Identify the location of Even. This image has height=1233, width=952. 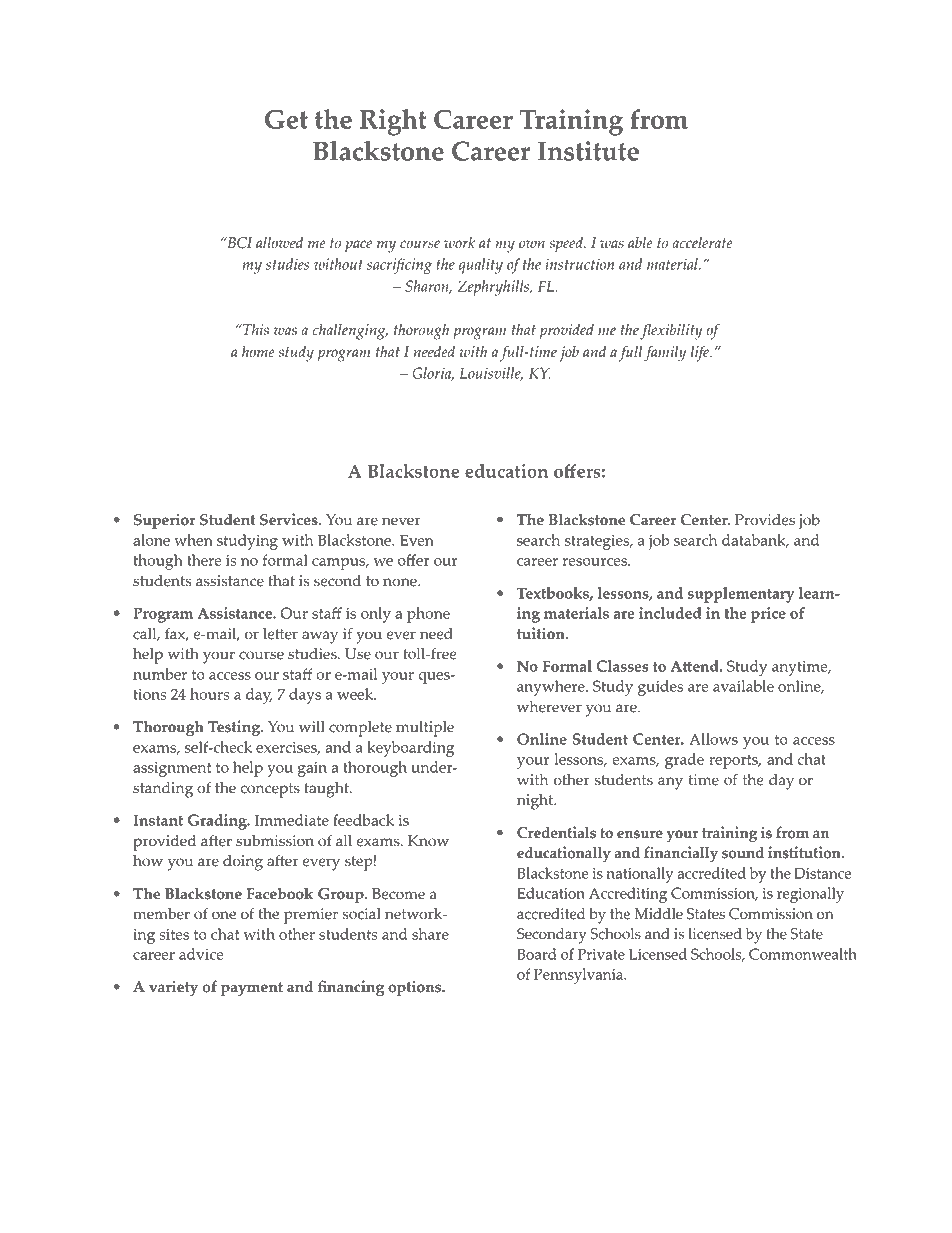
(417, 540).
